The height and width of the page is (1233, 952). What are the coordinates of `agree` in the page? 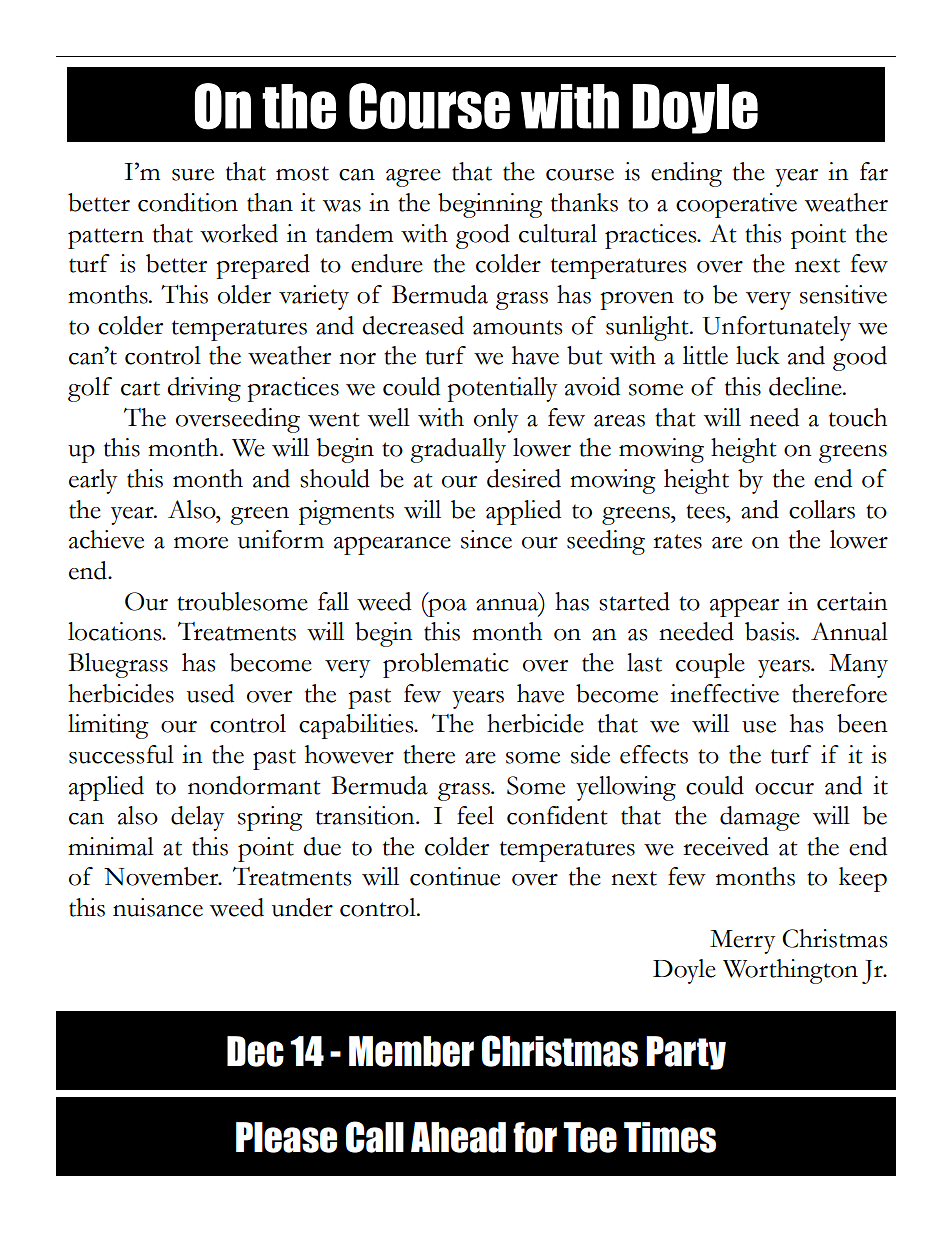 It's located at (413, 178).
